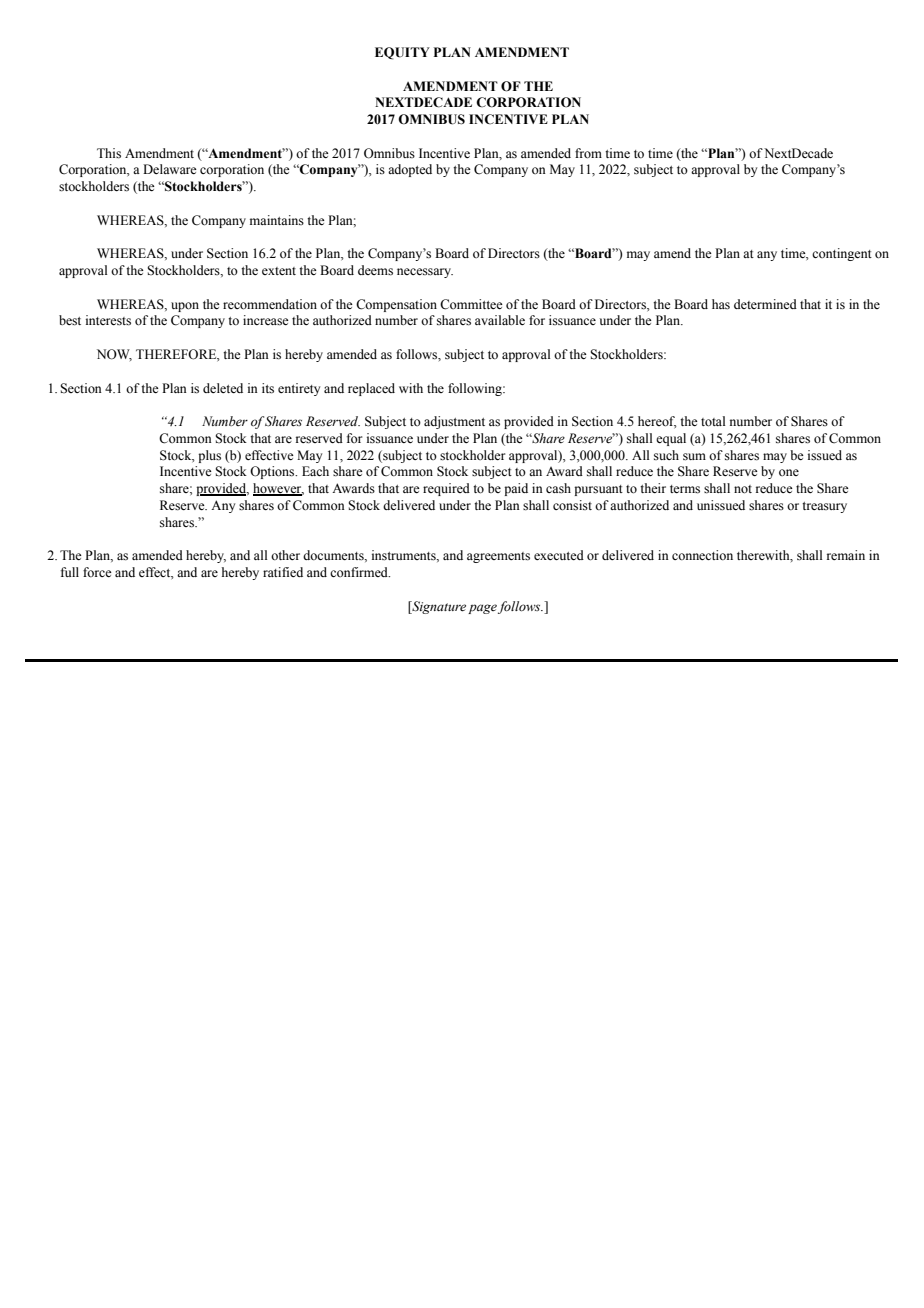  Describe the element at coordinates (446, 489) in the image. I see `required` at that location.
